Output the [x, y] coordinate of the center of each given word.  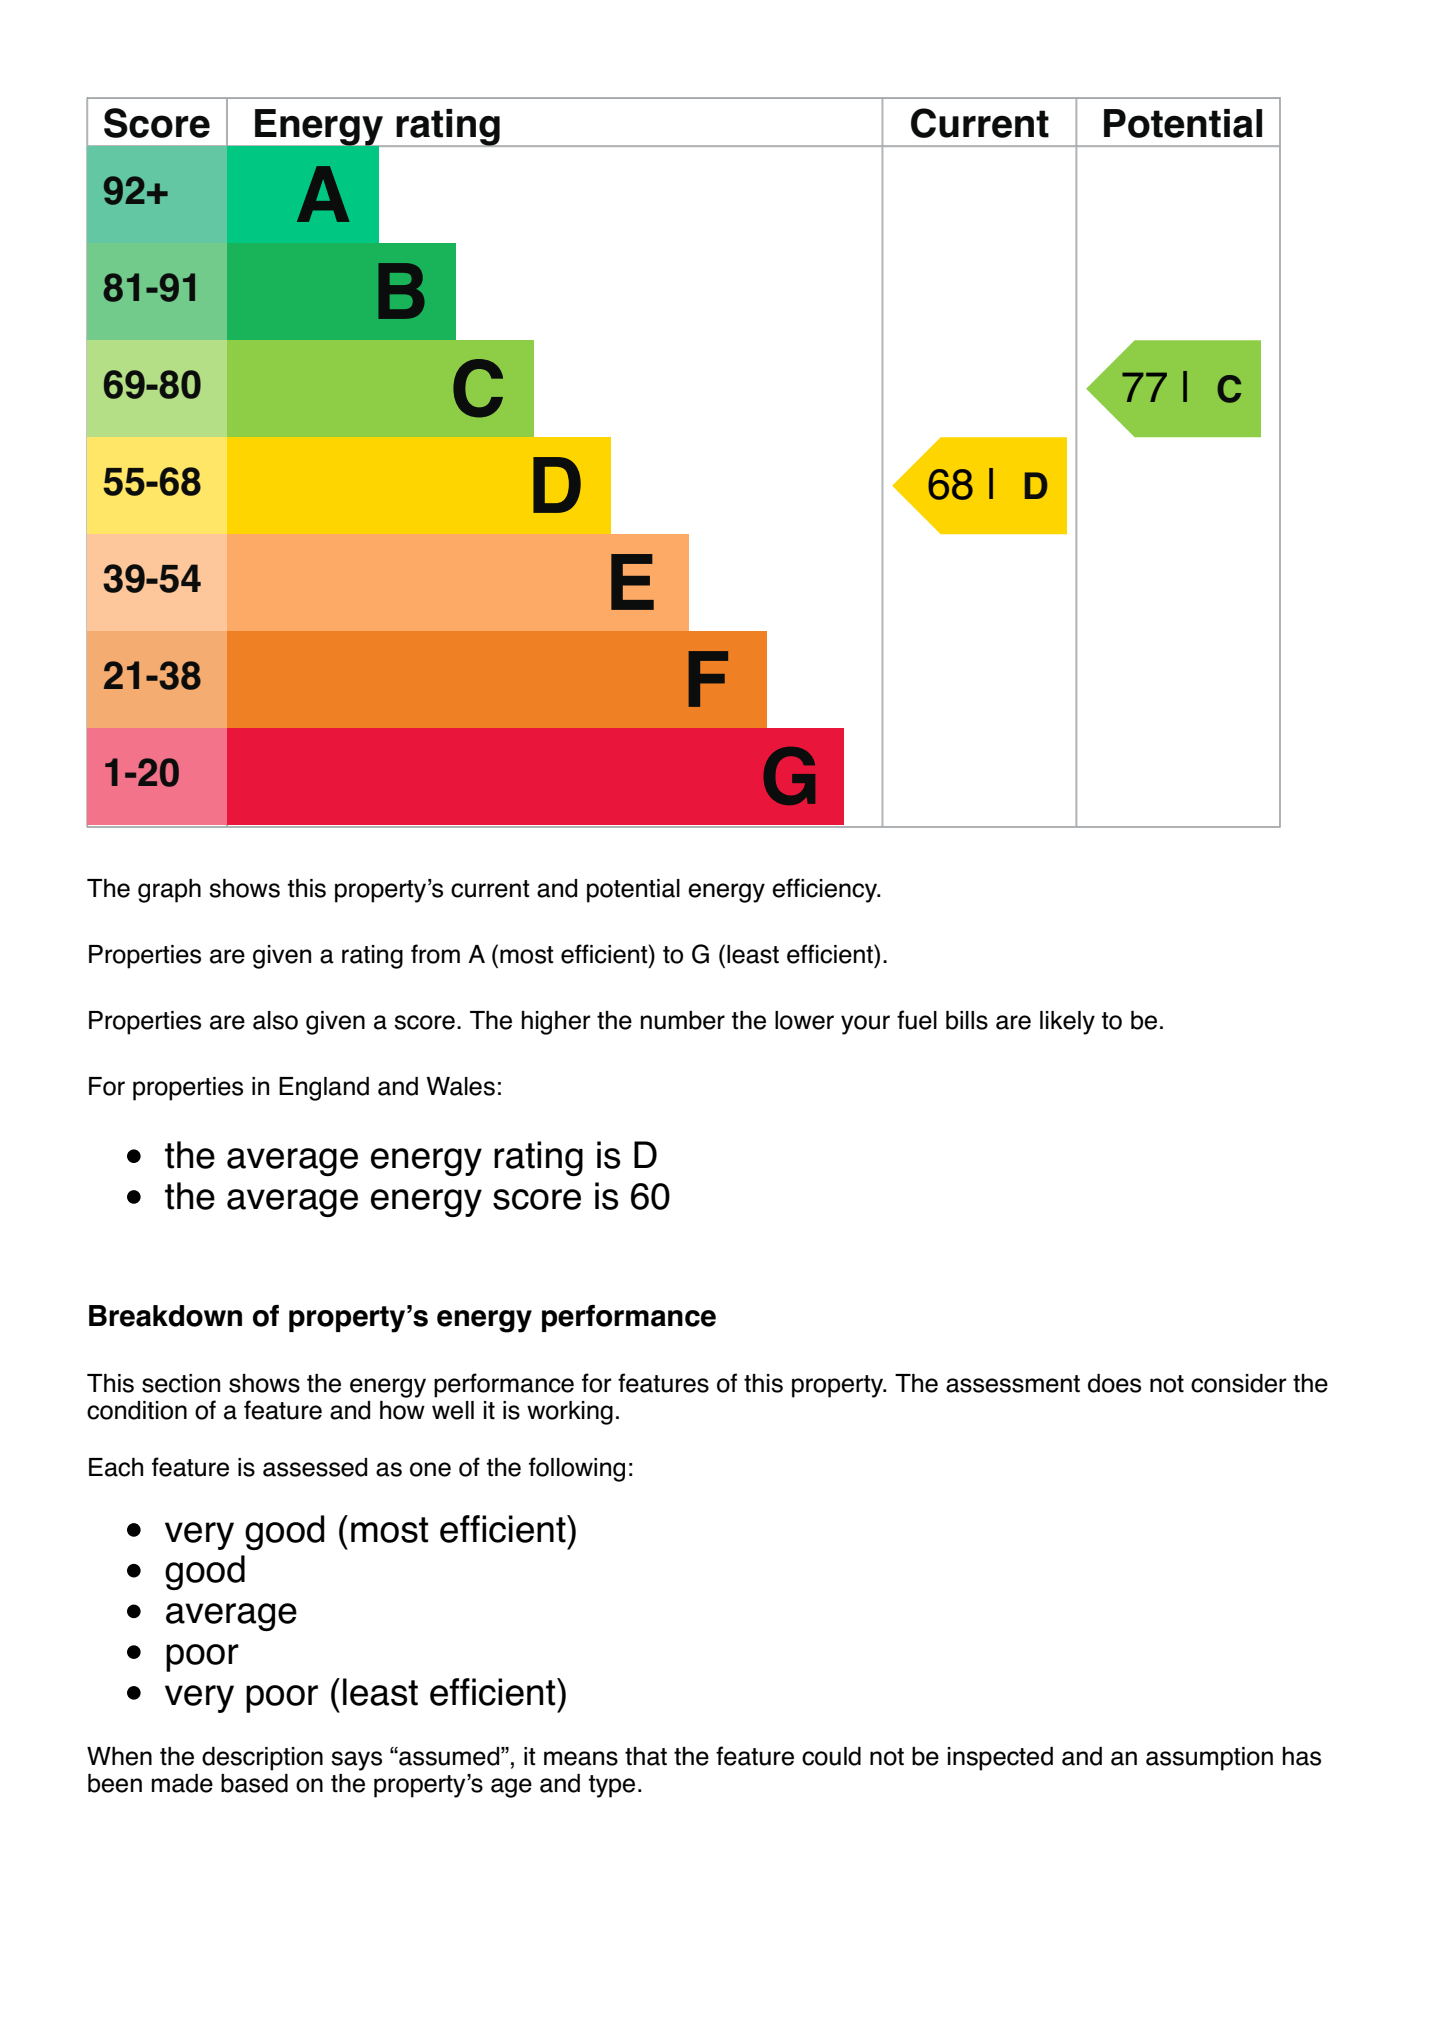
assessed [315, 1467]
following [577, 1469]
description [262, 1759]
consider [1239, 1383]
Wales [461, 1086]
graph [169, 891]
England [324, 1089]
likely [1067, 1023]
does [1114, 1383]
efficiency [825, 890]
